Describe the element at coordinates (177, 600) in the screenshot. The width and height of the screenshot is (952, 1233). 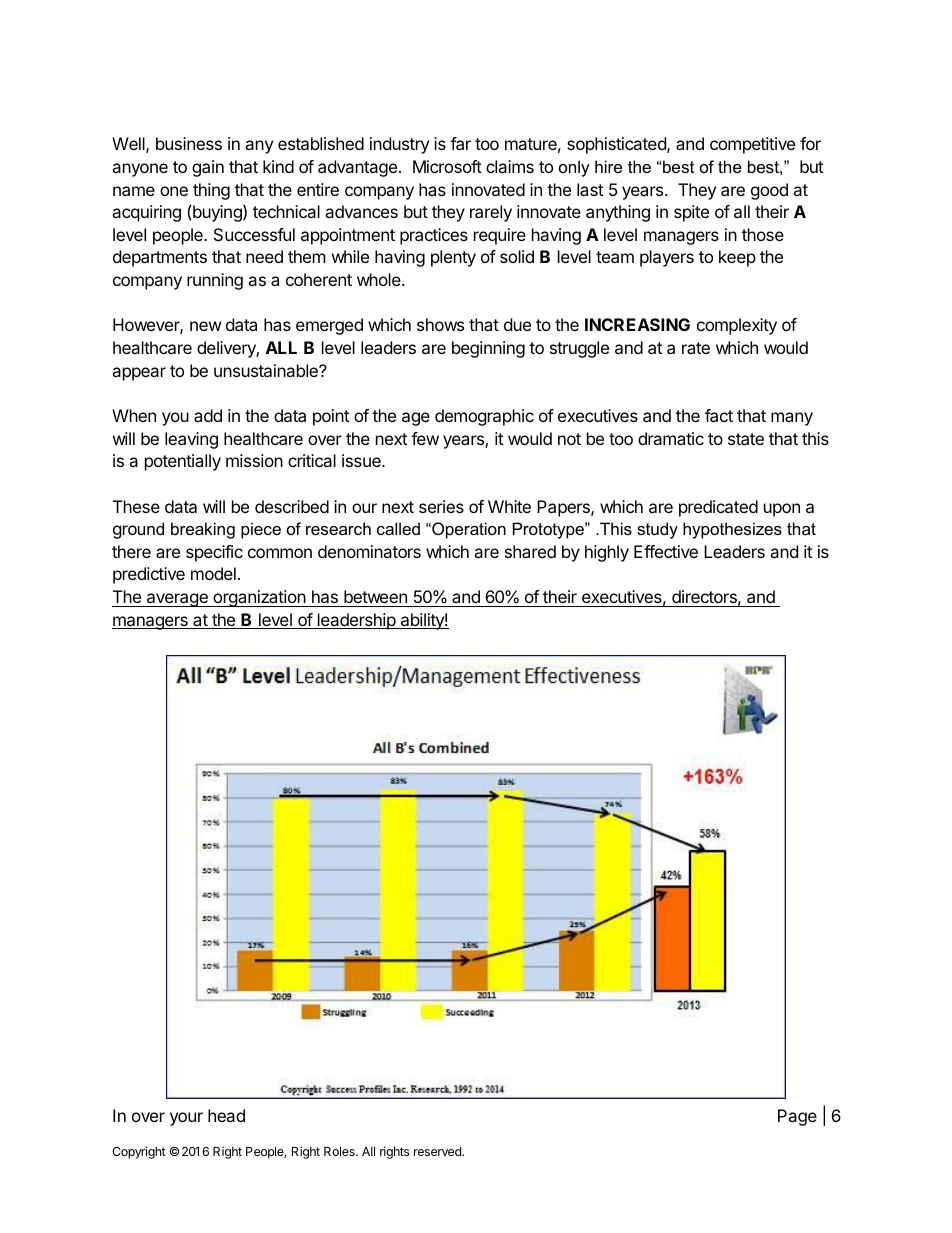
I see `average` at that location.
